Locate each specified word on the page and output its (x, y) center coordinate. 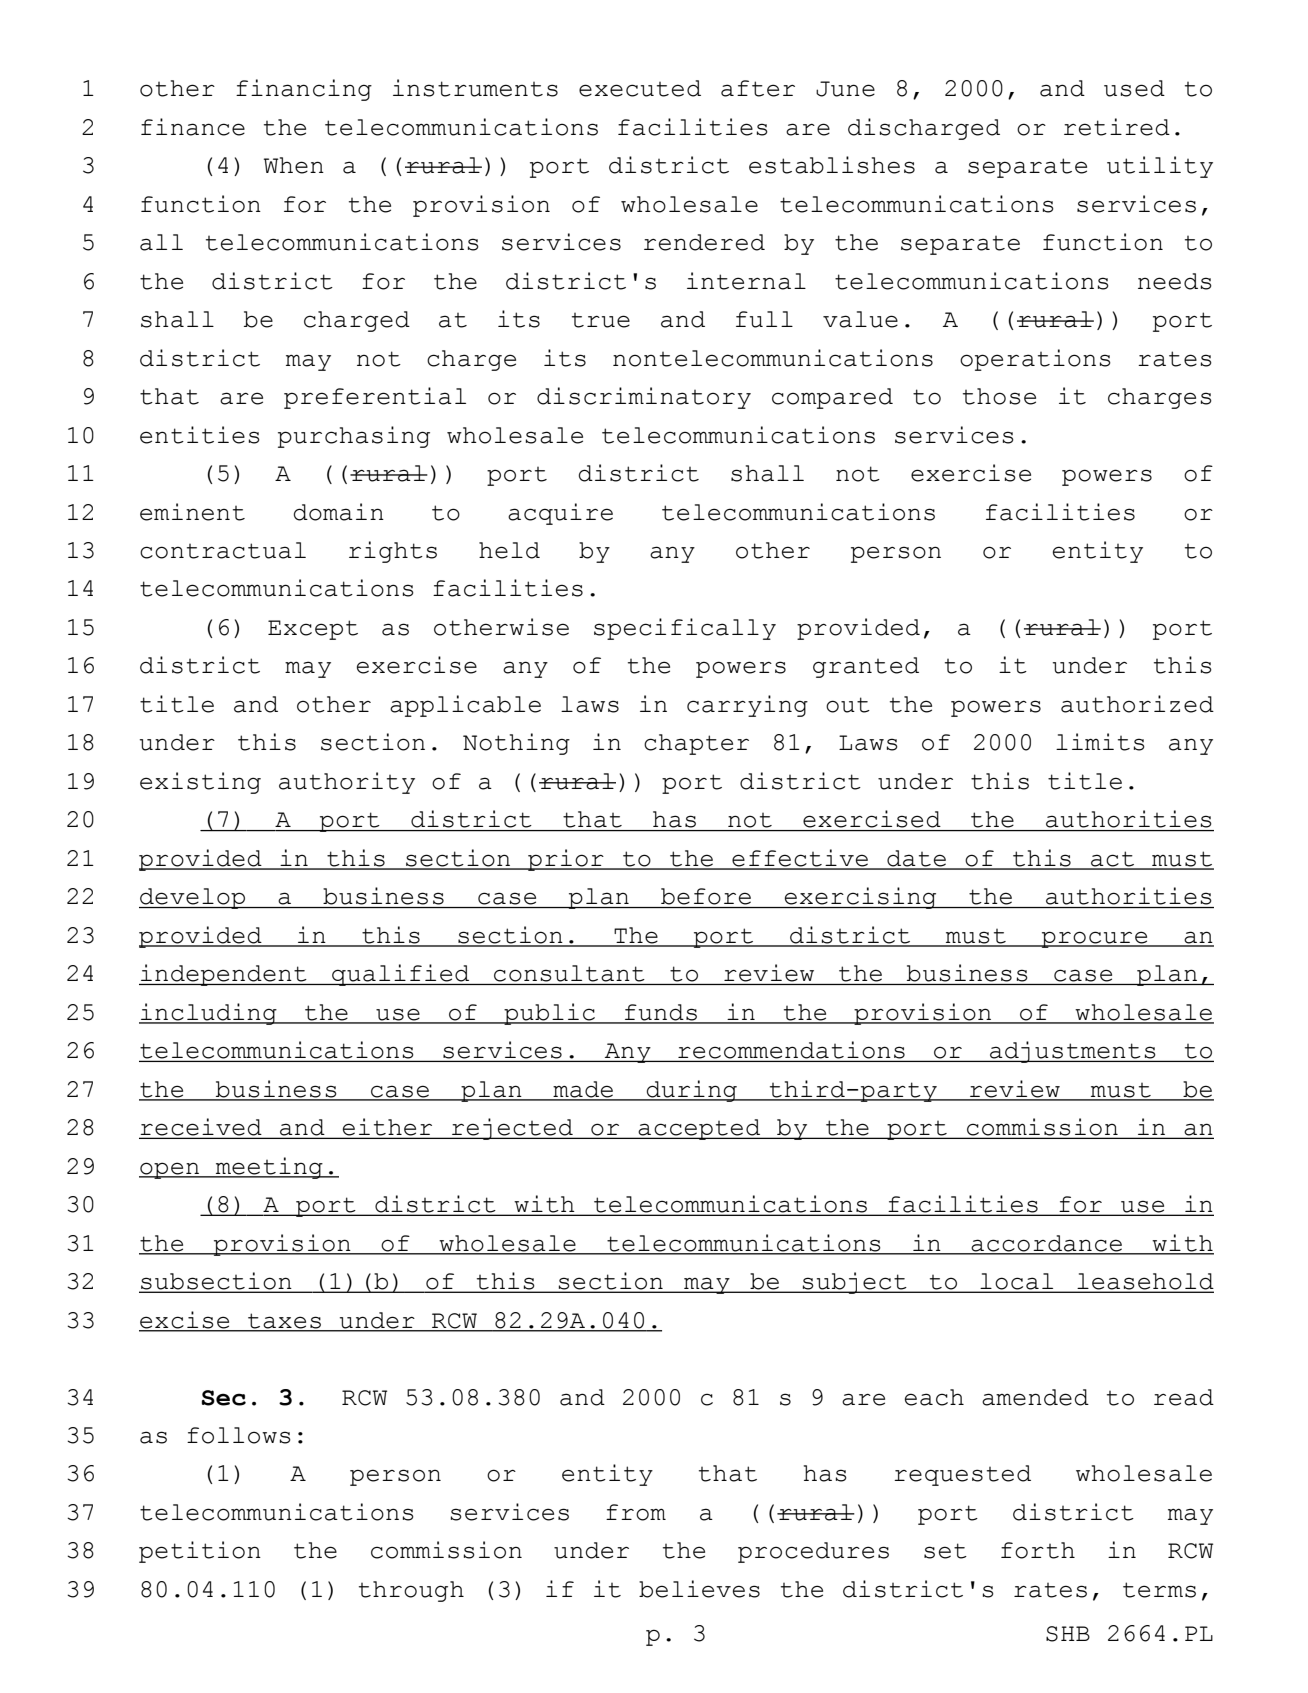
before (706, 896)
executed (640, 88)
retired (1117, 127)
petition (200, 1552)
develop (193, 898)
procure (1094, 939)
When (294, 165)
